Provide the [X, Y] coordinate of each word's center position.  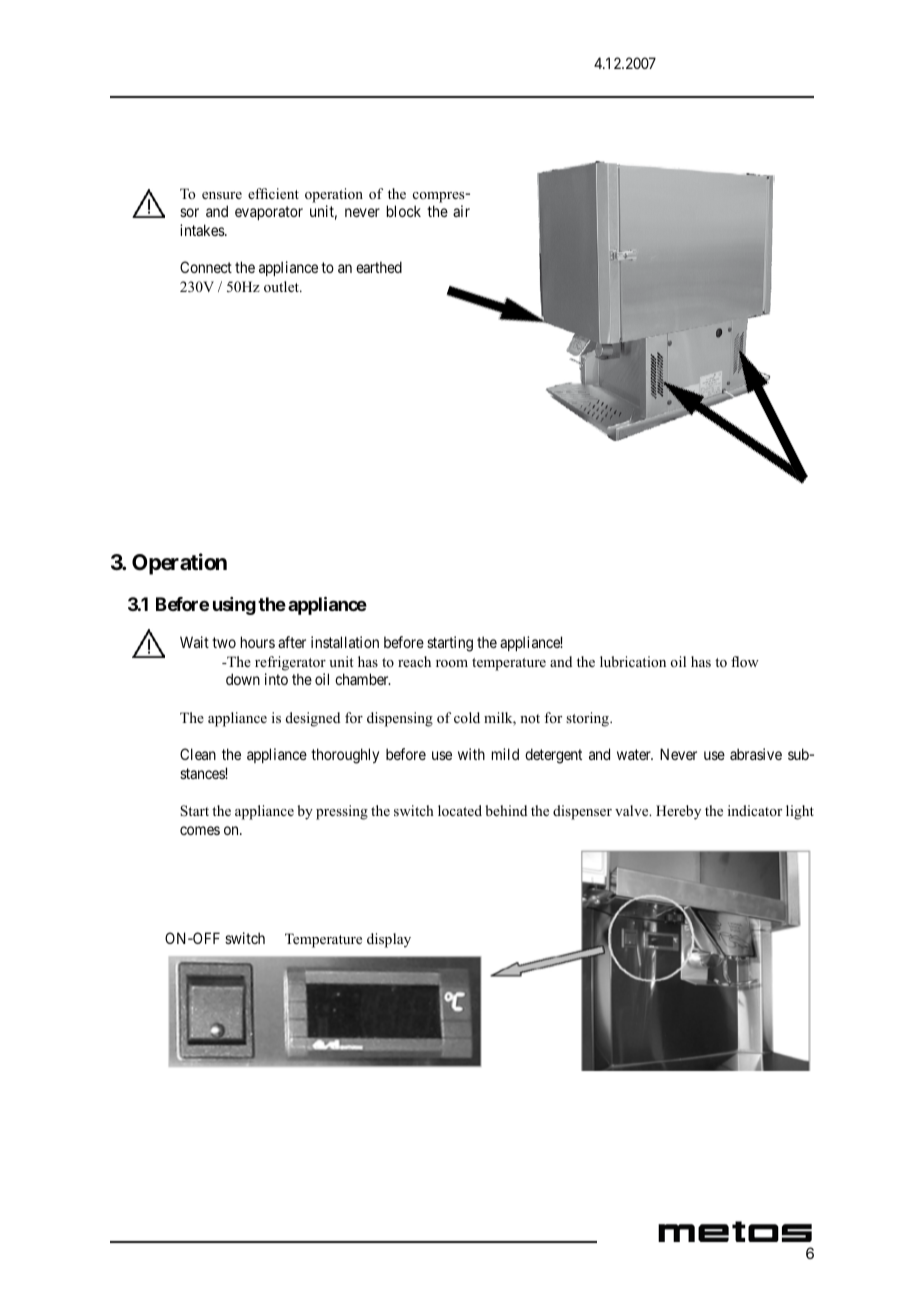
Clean [198, 754]
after [292, 642]
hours [258, 642]
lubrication [633, 661]
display [389, 940]
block [404, 211]
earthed [379, 267]
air [461, 211]
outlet [282, 286]
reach [414, 661]
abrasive [756, 754]
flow [745, 662]
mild [505, 754]
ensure [222, 195]
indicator [755, 810]
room [452, 663]
